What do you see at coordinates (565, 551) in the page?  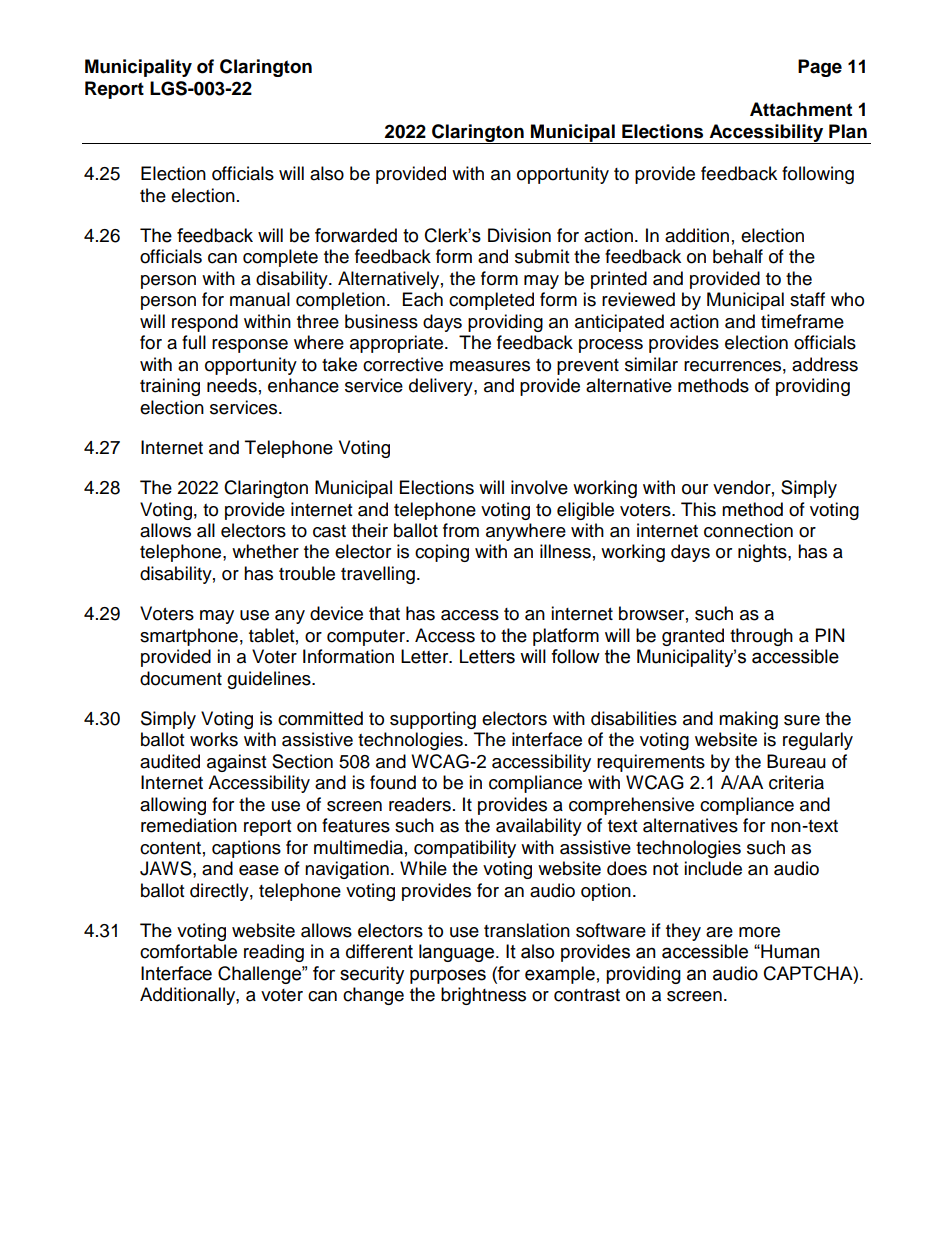 I see `illness` at bounding box center [565, 551].
